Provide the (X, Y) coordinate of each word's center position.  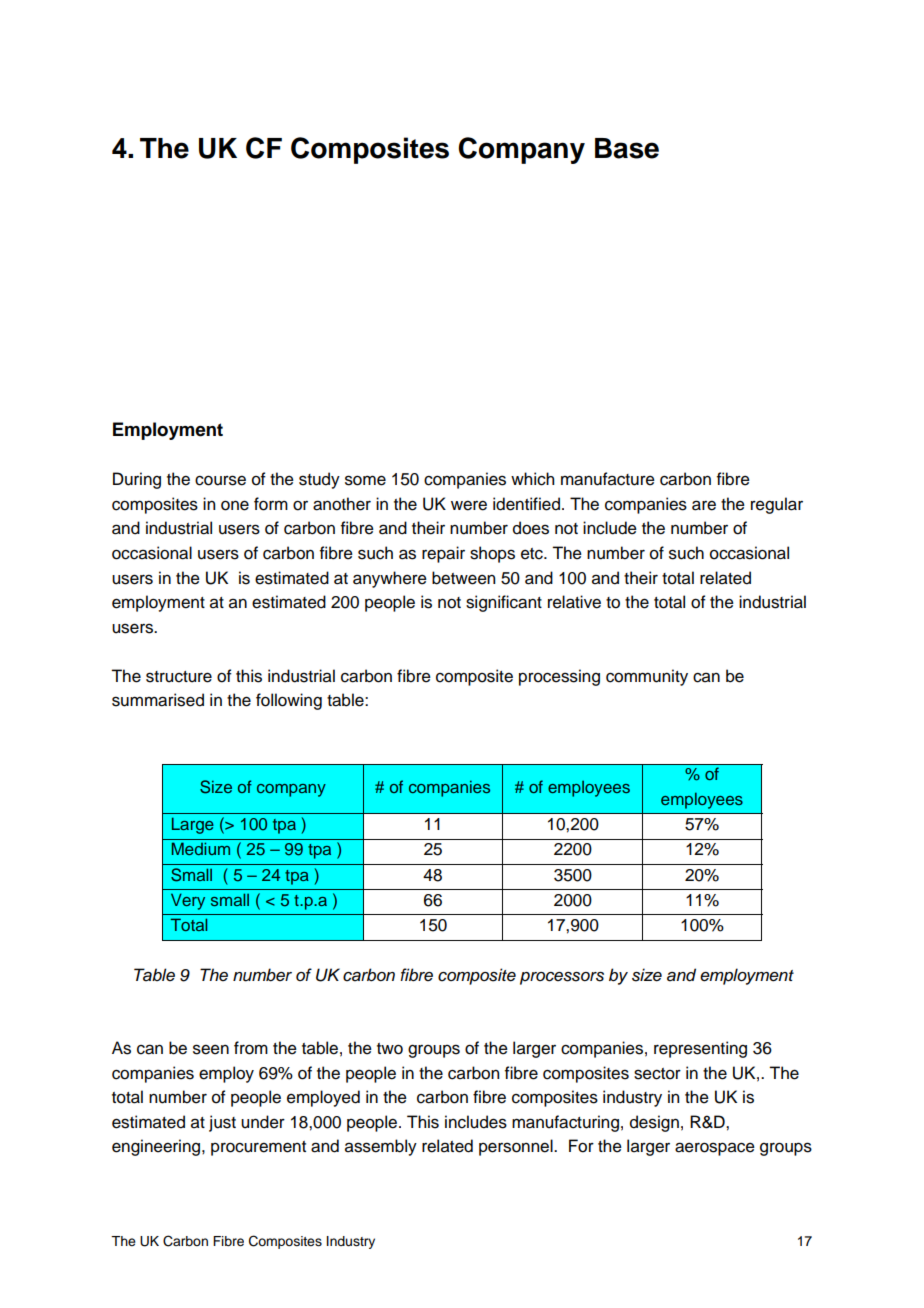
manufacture (608, 479)
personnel (517, 1147)
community (647, 677)
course (220, 480)
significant (504, 603)
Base (627, 148)
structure (179, 677)
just (222, 1123)
